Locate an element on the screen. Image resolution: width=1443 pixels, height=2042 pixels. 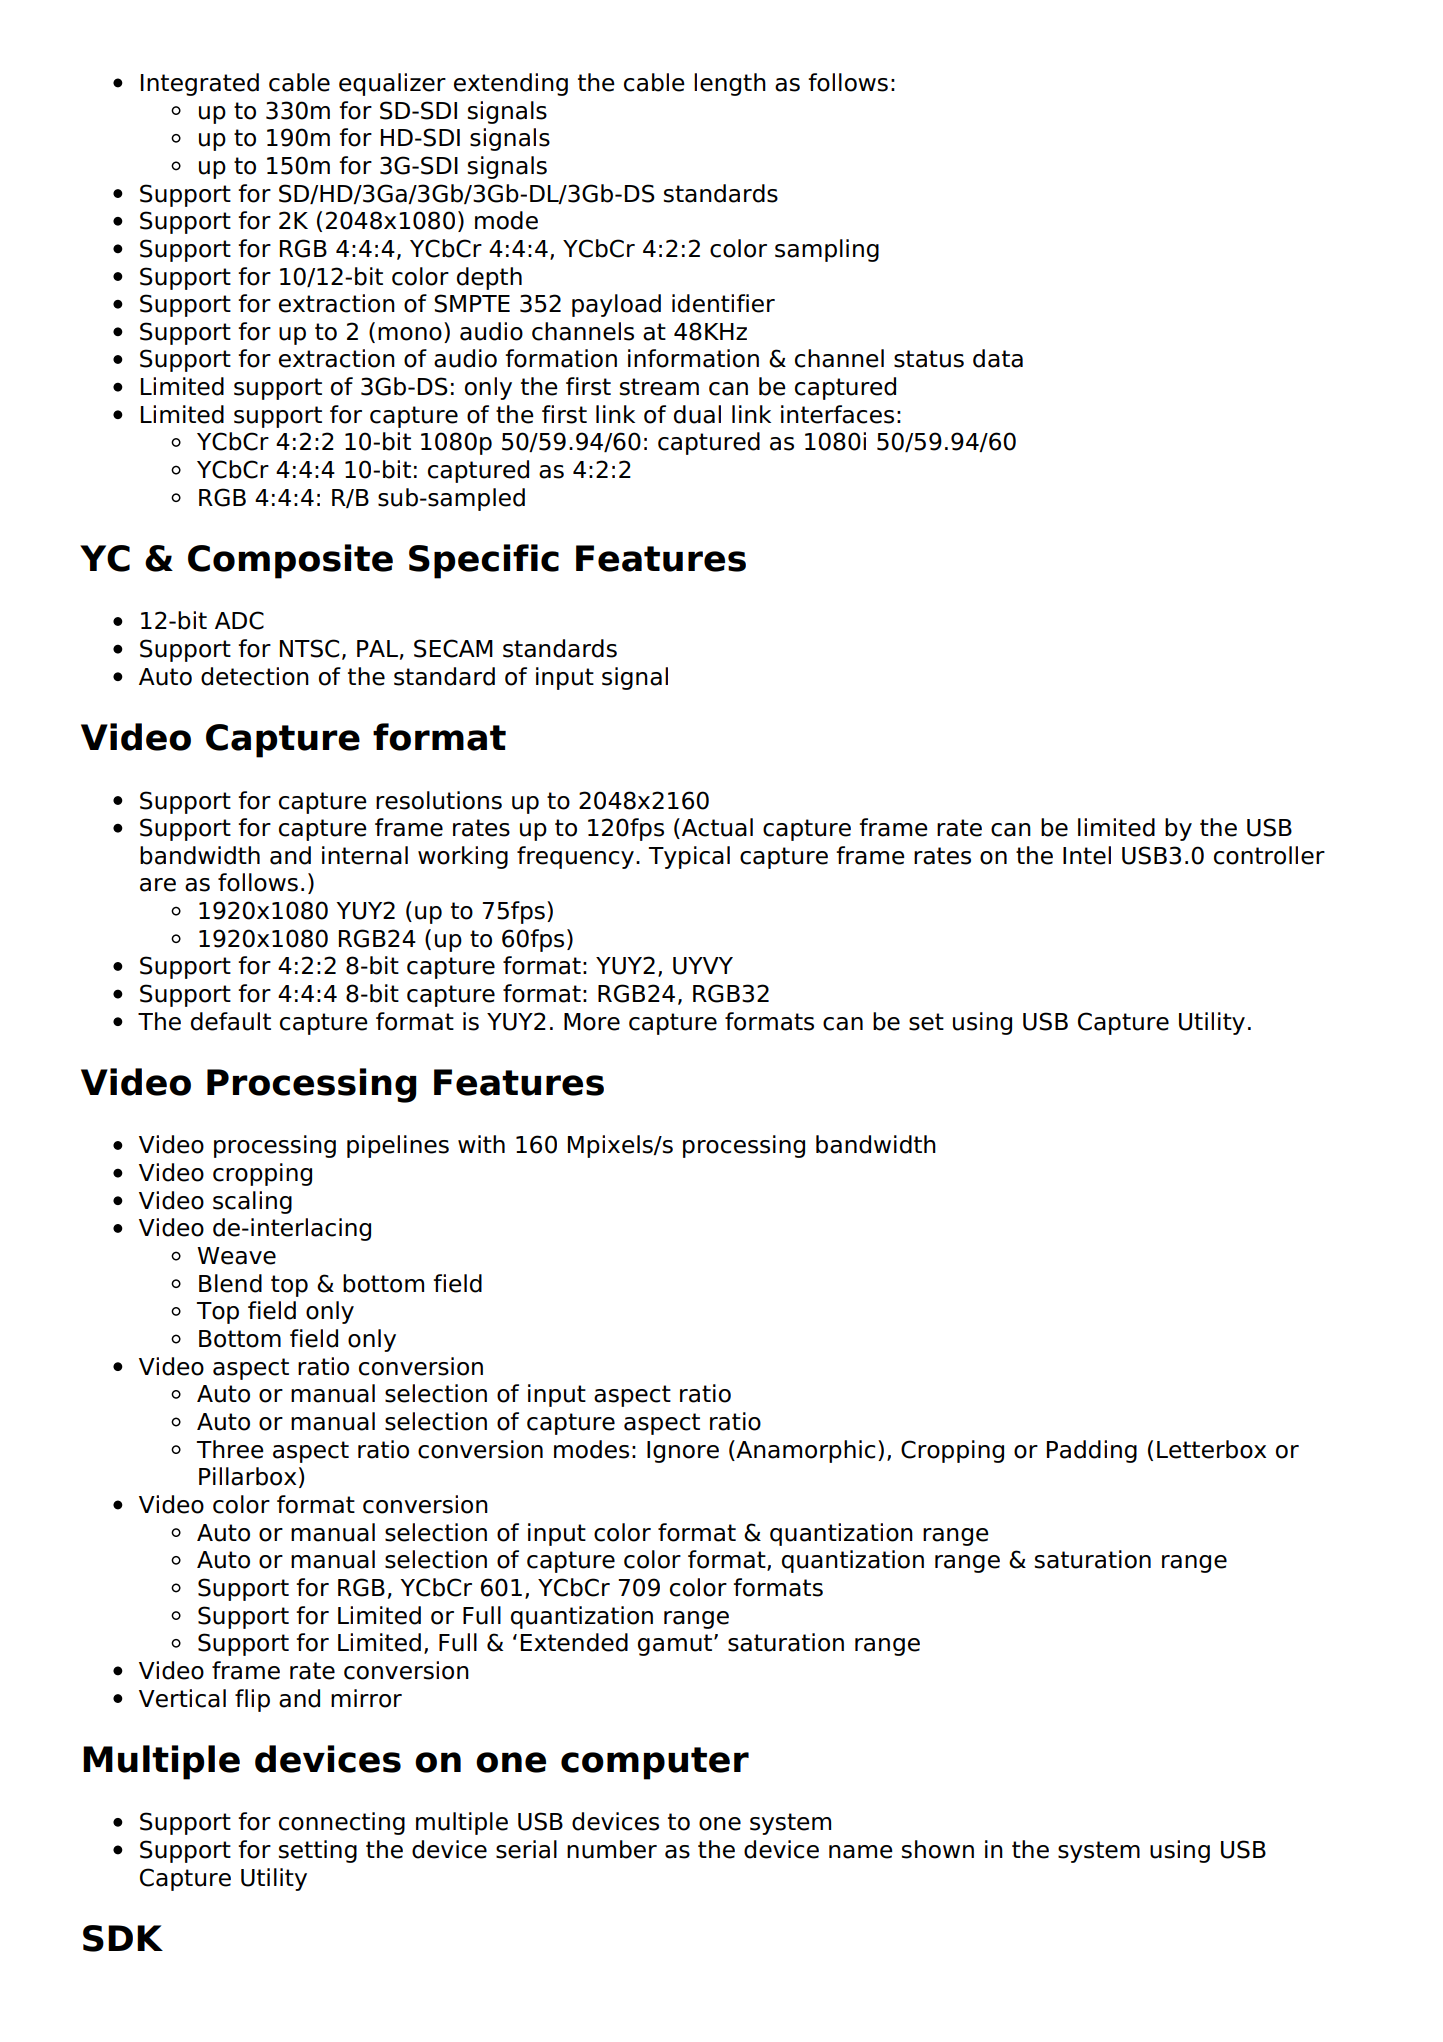
data is located at coordinates (998, 358).
